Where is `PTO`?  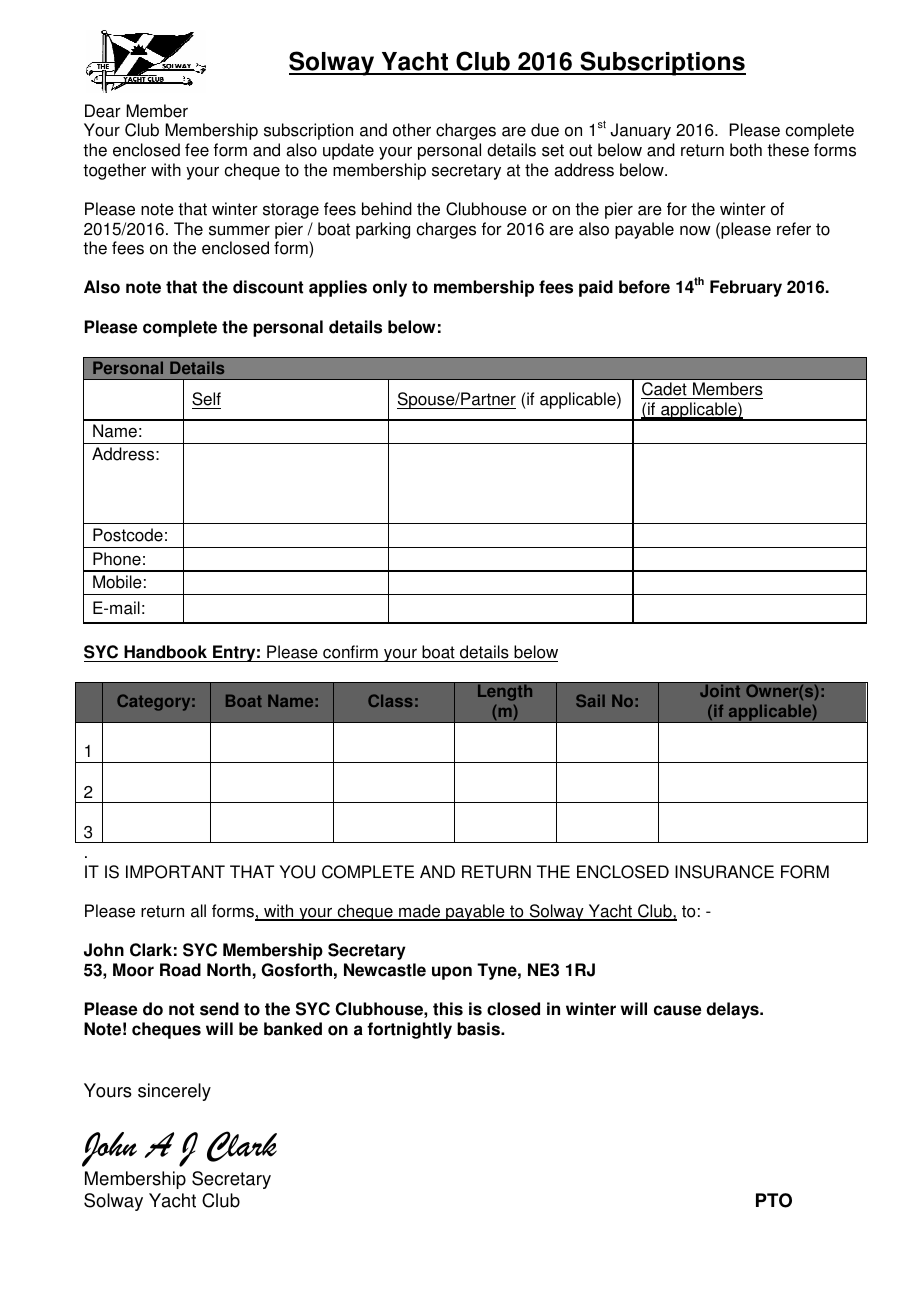 PTO is located at coordinates (774, 1200).
